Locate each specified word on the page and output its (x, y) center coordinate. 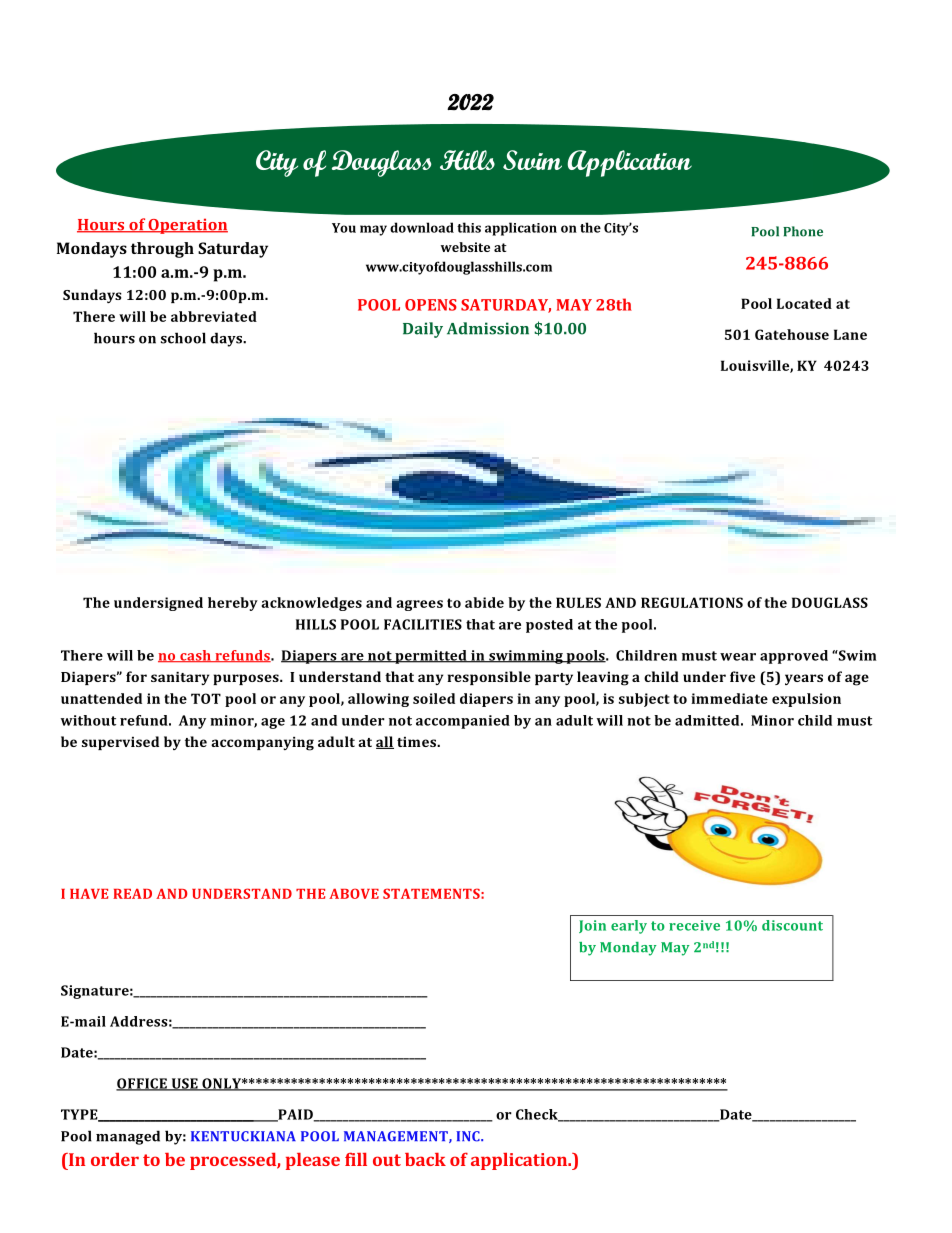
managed (128, 1137)
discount (792, 925)
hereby (233, 604)
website (465, 247)
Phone (803, 231)
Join (592, 926)
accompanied (463, 722)
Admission (488, 328)
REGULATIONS (692, 602)
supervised (120, 743)
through (162, 250)
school (183, 338)
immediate (729, 698)
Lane (850, 334)
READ (132, 893)
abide (484, 602)
